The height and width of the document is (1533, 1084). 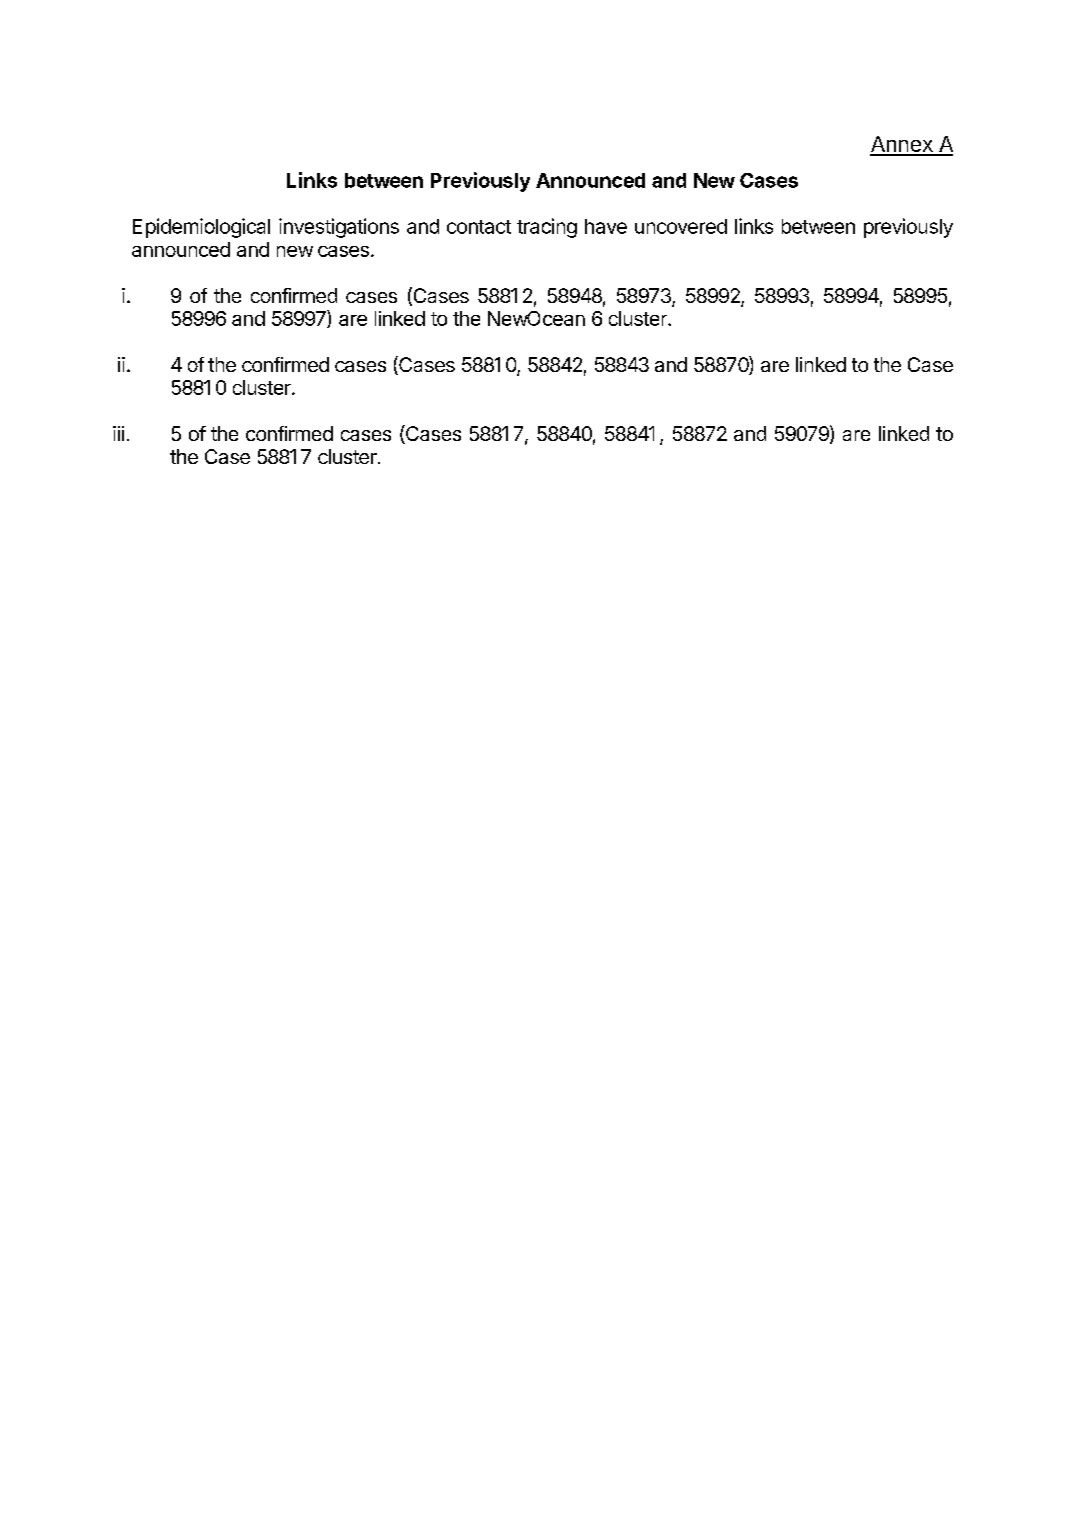 What do you see at coordinates (479, 227) in the document?
I see `contact` at bounding box center [479, 227].
